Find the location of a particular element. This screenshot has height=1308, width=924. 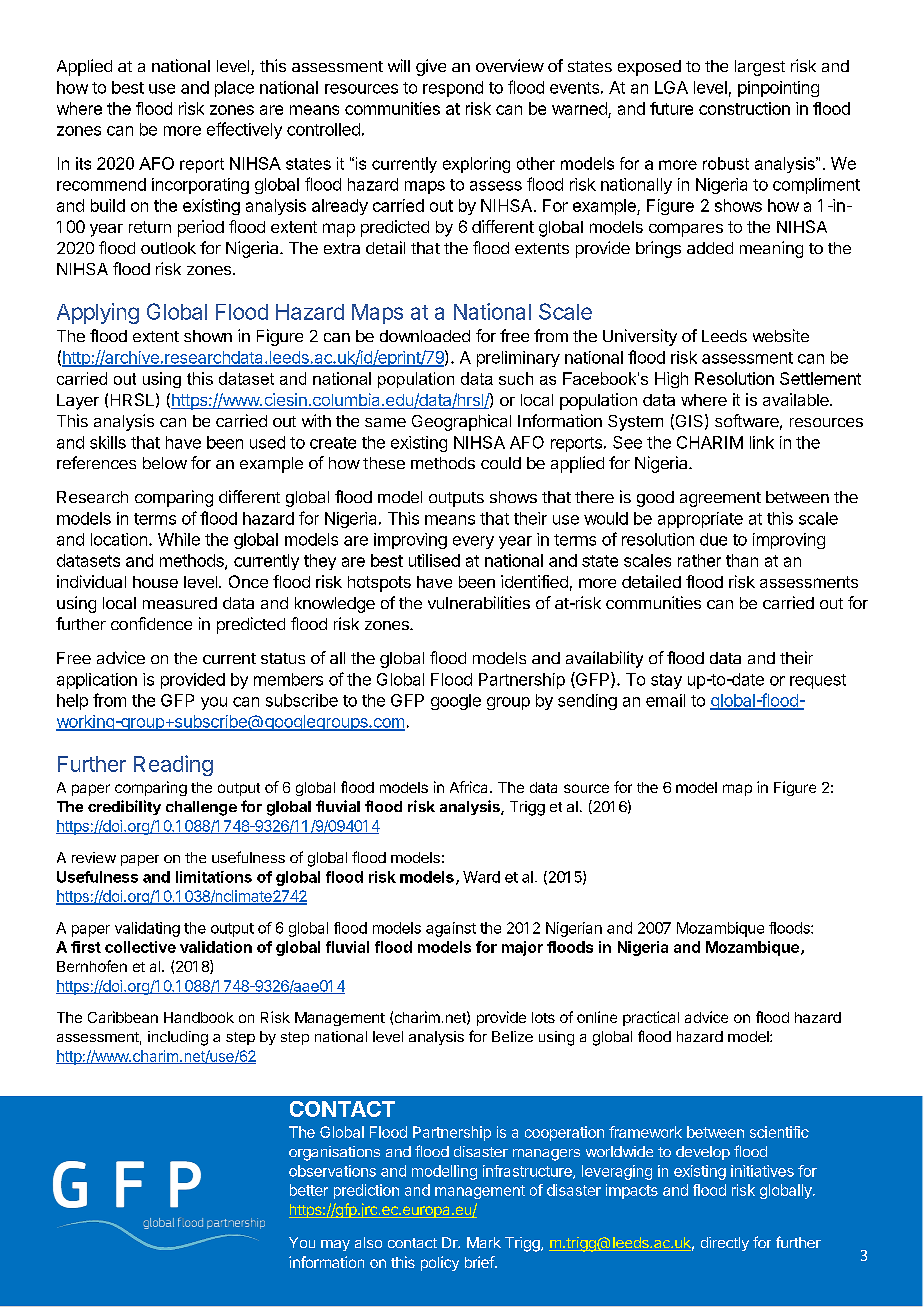

construction is located at coordinates (744, 108).
